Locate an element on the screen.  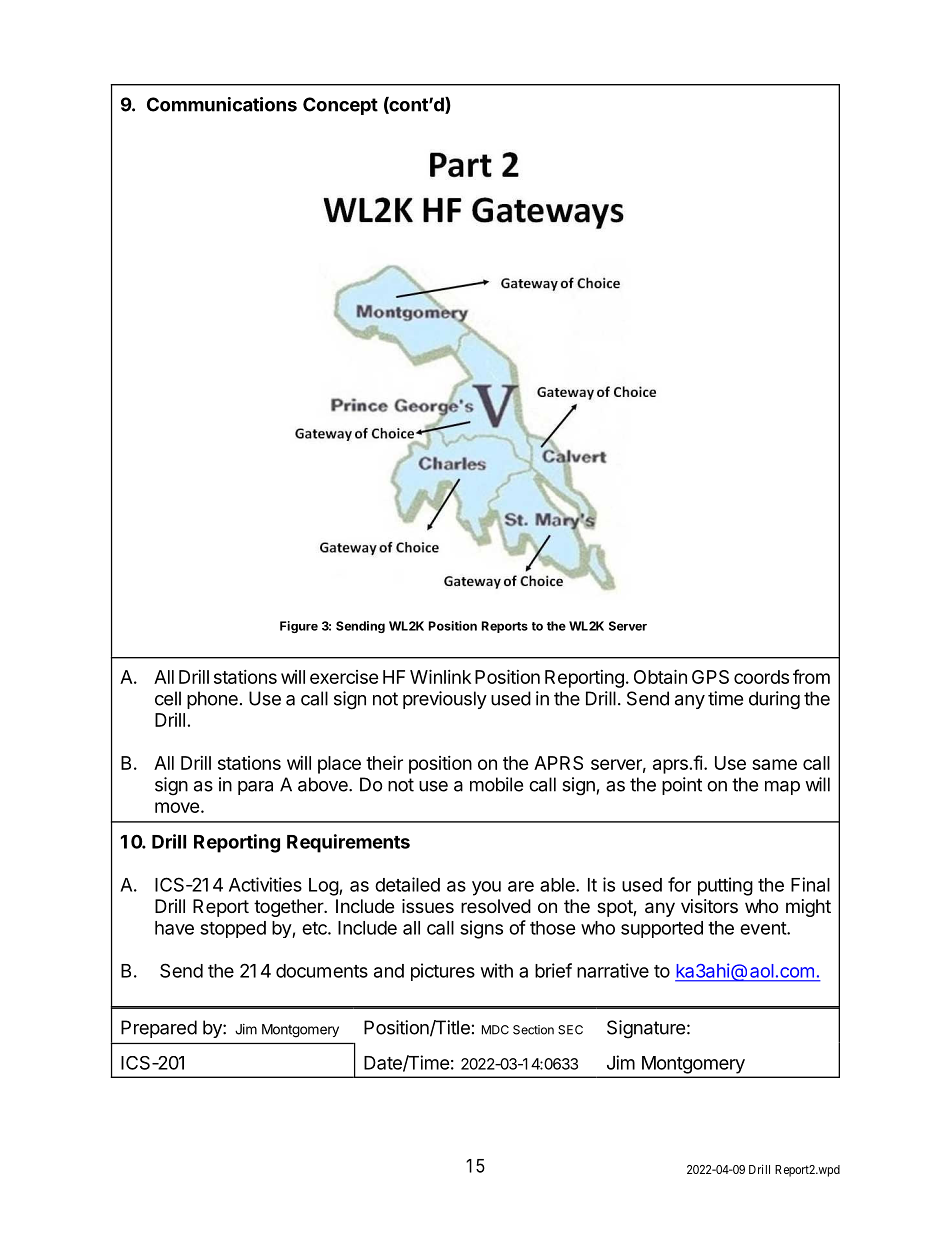
MDC is located at coordinates (495, 1030).
